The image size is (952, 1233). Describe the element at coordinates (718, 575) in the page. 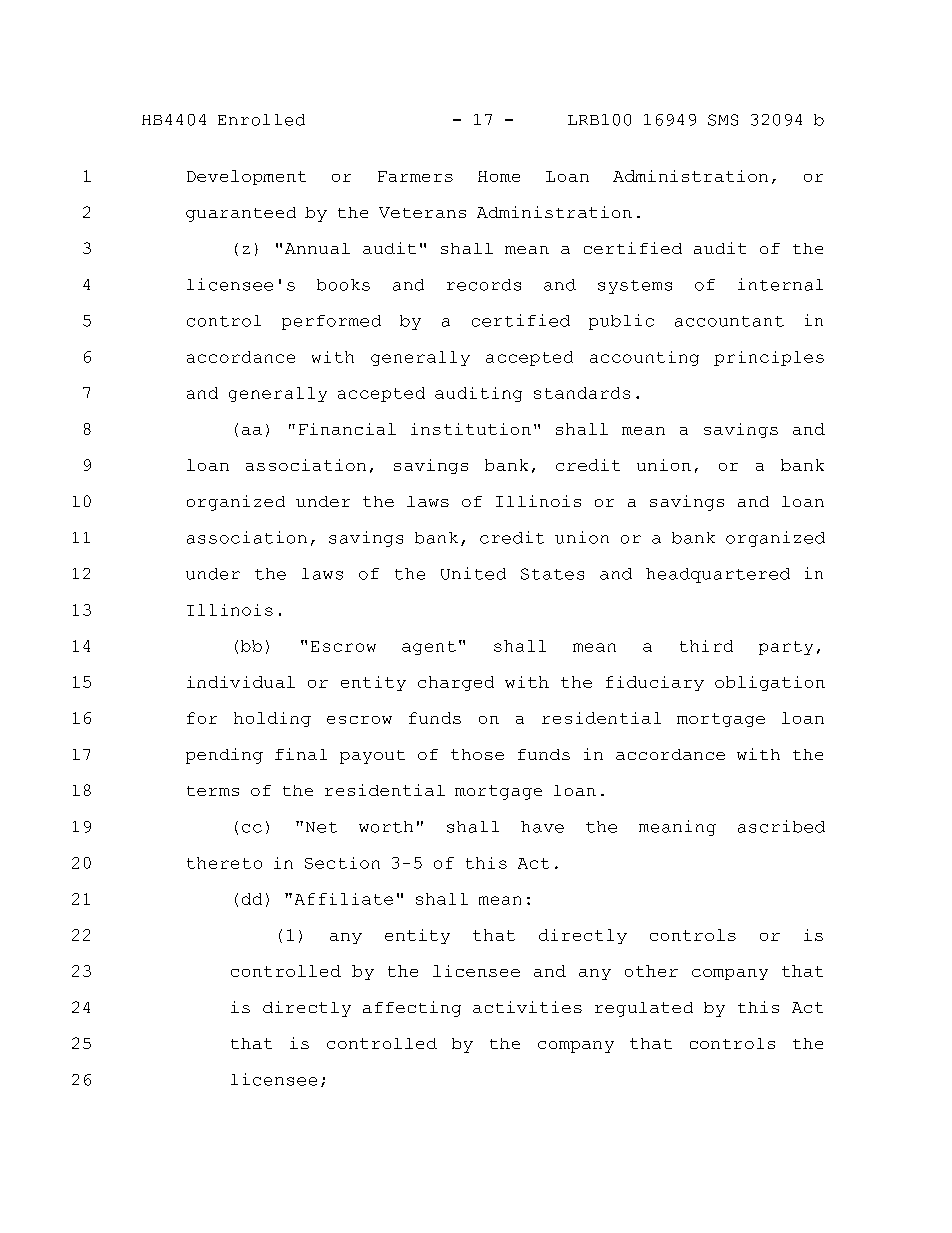

I see `headquartered` at that location.
